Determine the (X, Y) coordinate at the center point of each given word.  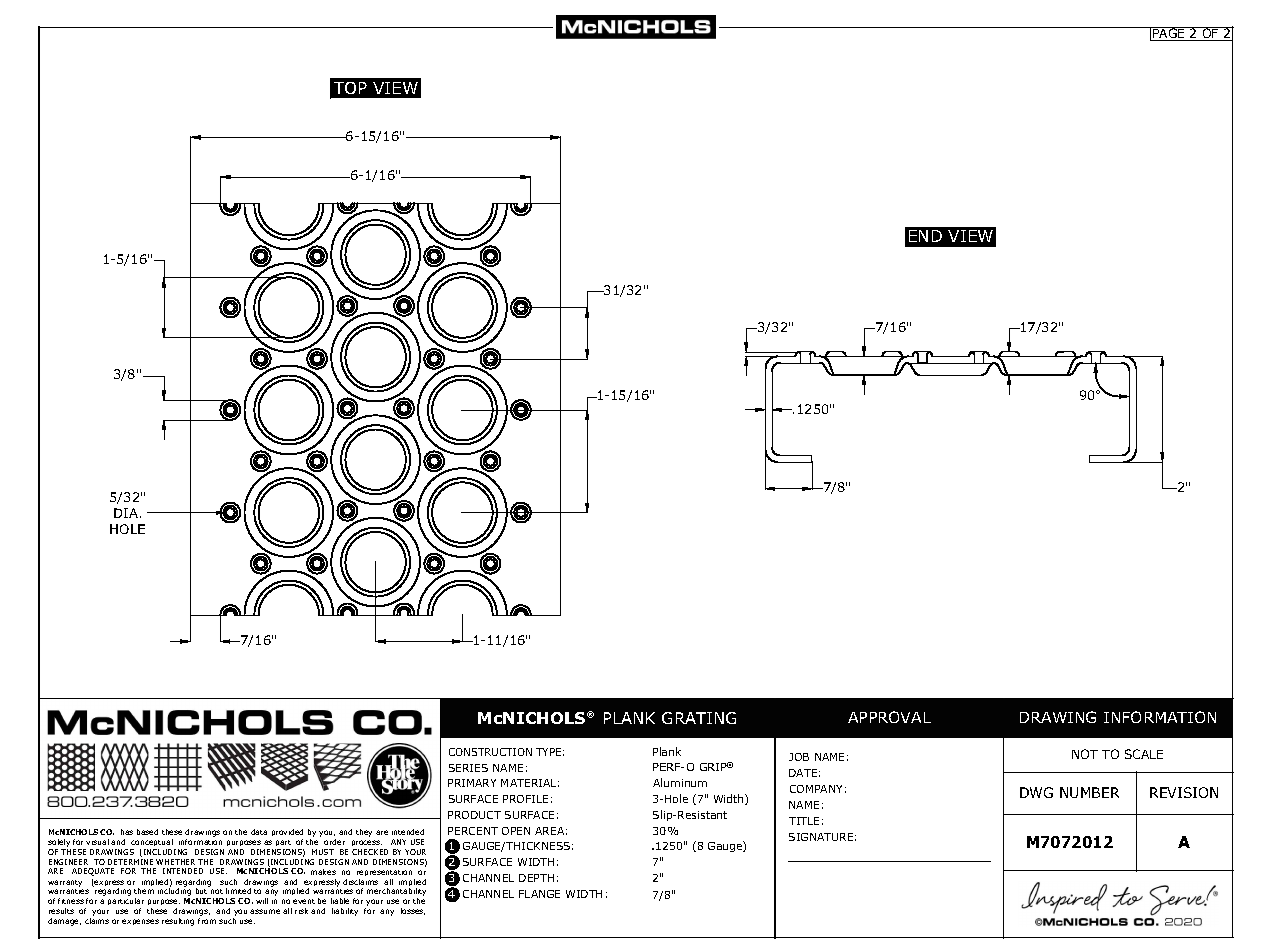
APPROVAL (889, 717)
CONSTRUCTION (490, 752)
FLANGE (539, 894)
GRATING (699, 718)
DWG (1036, 792)
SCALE (1144, 754)
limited (238, 891)
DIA (126, 513)
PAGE (1169, 34)
